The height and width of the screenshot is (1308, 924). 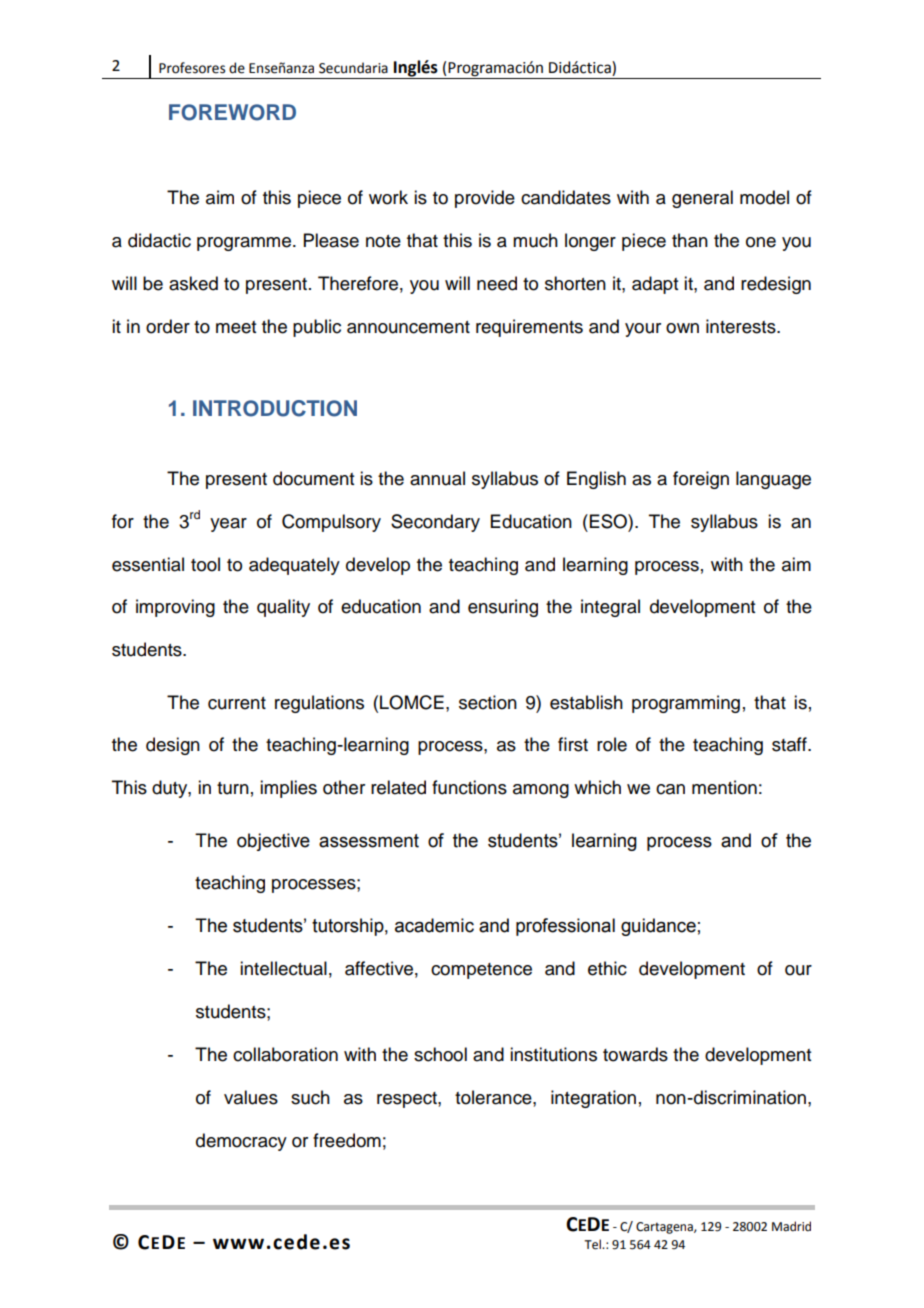 What do you see at coordinates (701, 480) in the screenshot?
I see `foreign` at bounding box center [701, 480].
